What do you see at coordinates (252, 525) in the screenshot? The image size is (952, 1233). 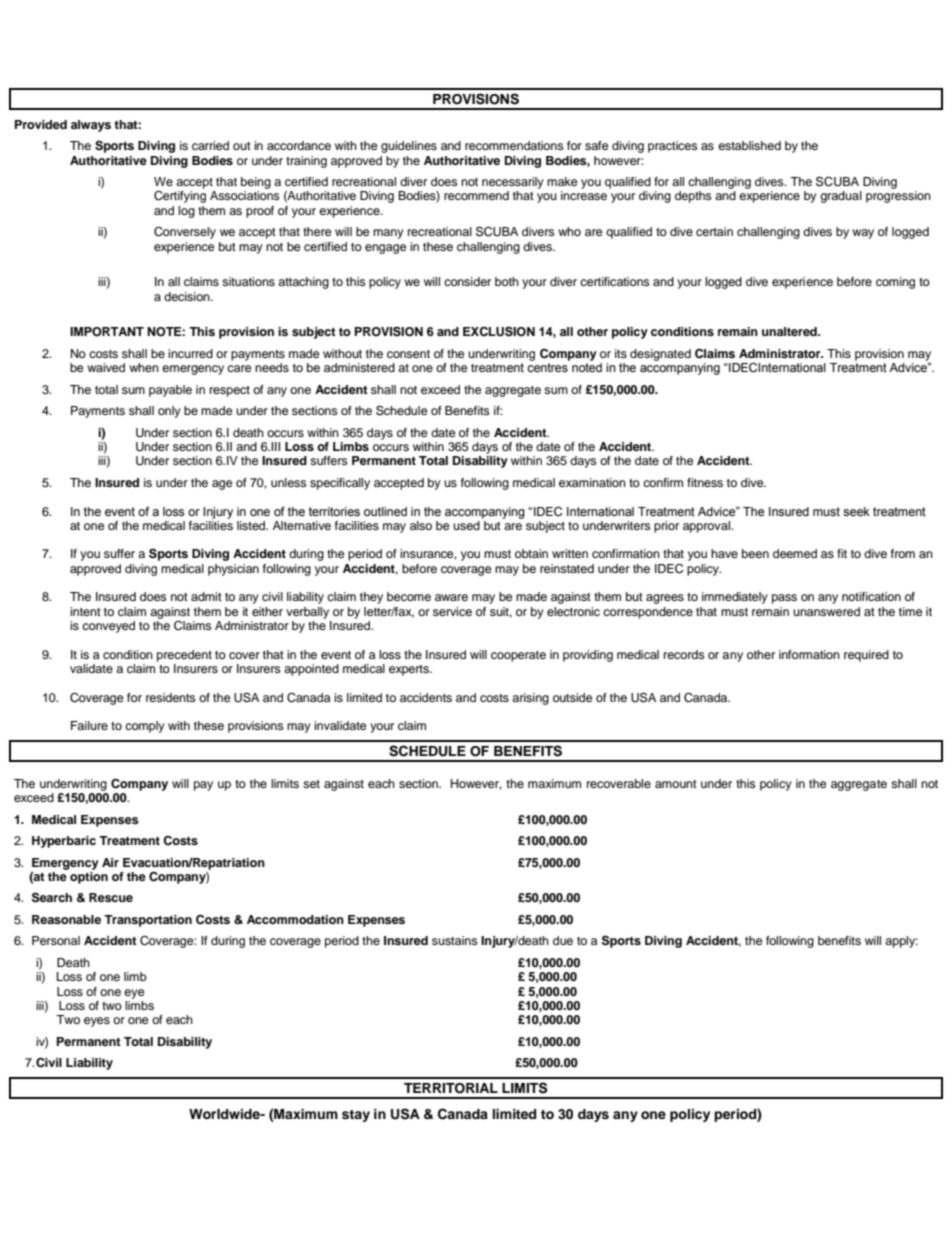 I see `listed` at bounding box center [252, 525].
